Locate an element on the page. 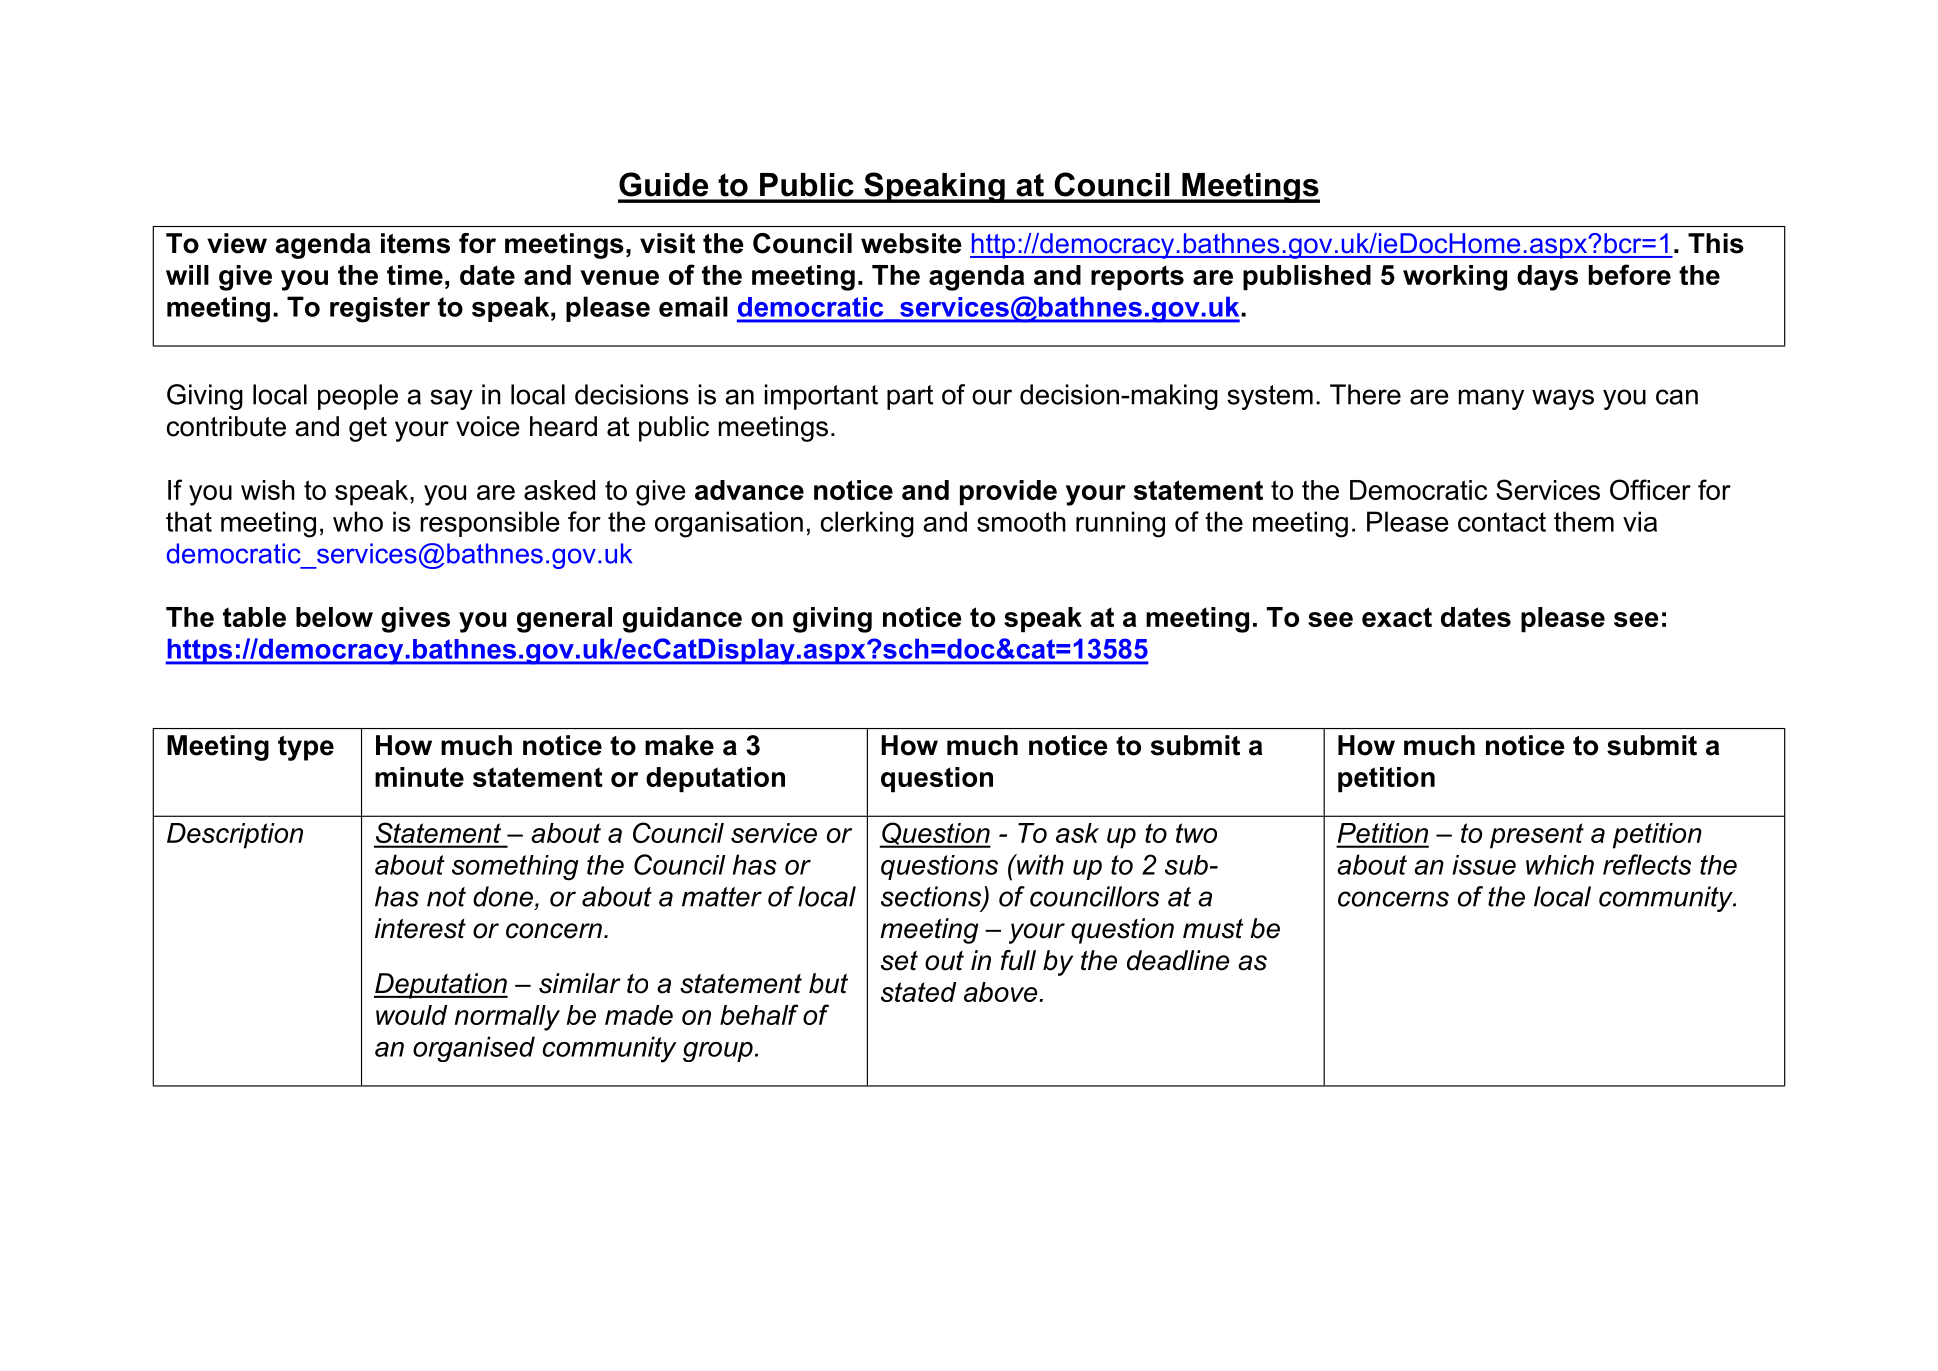 This document has width=1938, height=1371. stated is located at coordinates (918, 992).
